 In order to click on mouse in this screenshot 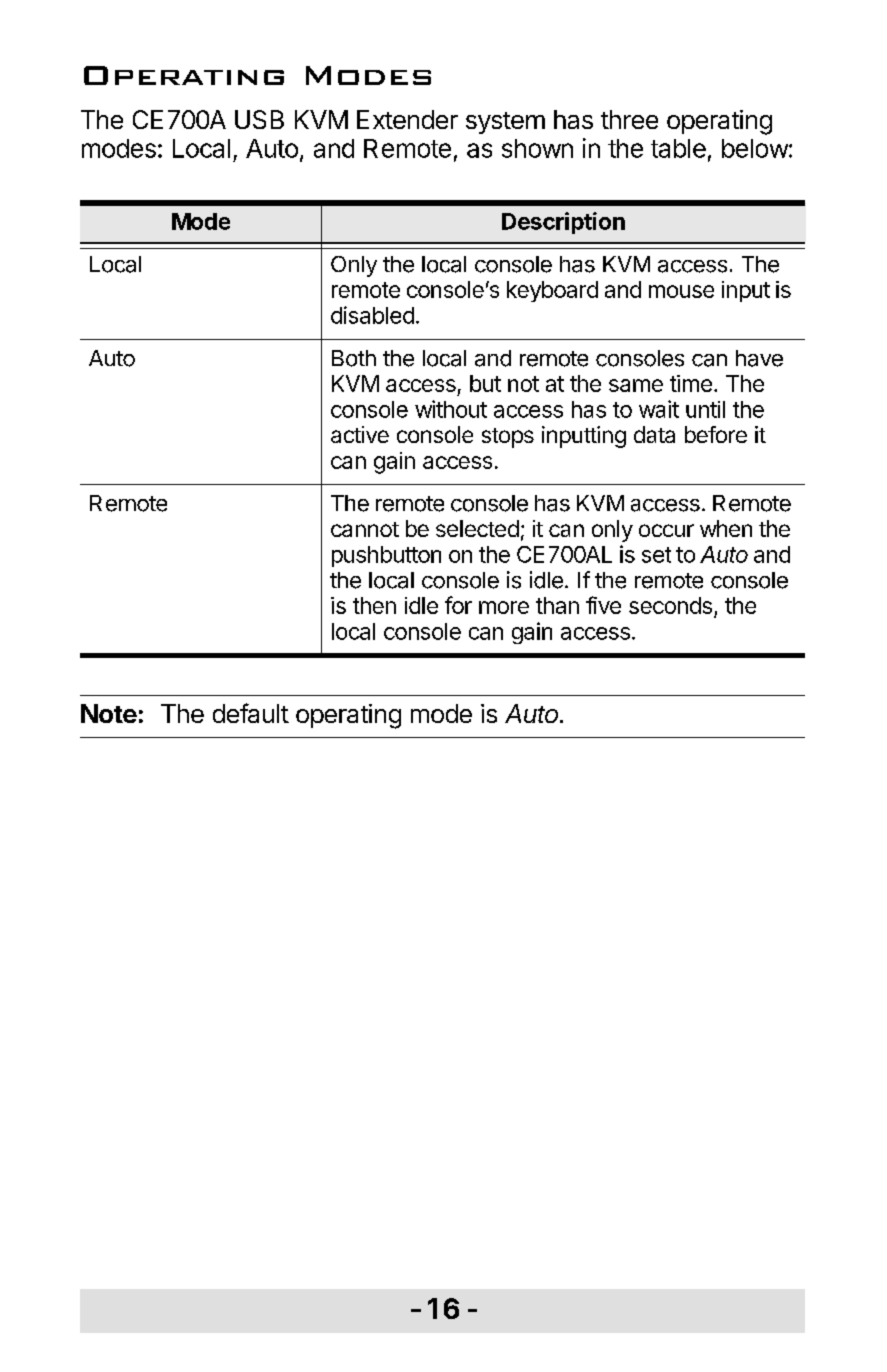, I will do `click(681, 291)`.
